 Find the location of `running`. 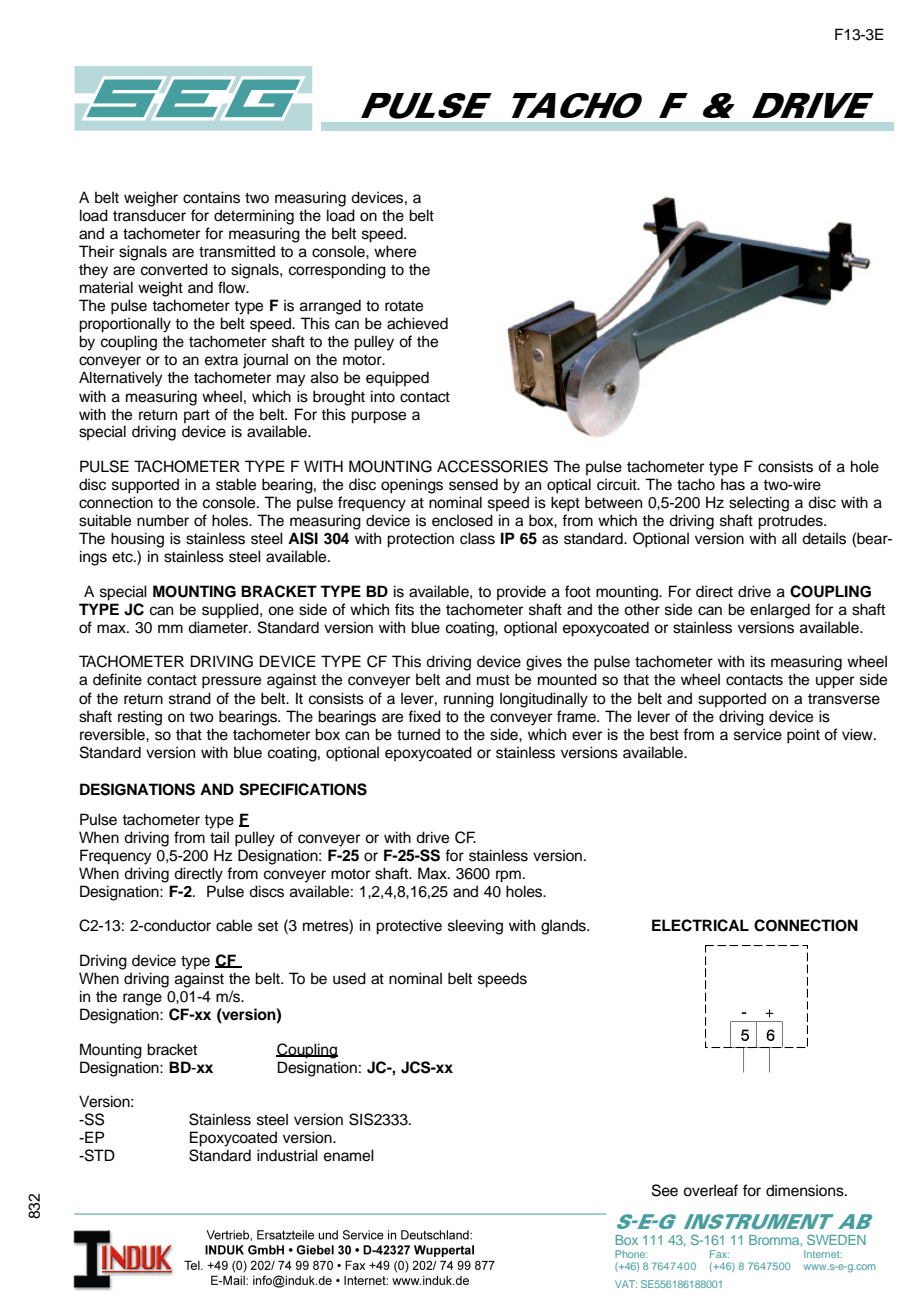

running is located at coordinates (469, 700).
